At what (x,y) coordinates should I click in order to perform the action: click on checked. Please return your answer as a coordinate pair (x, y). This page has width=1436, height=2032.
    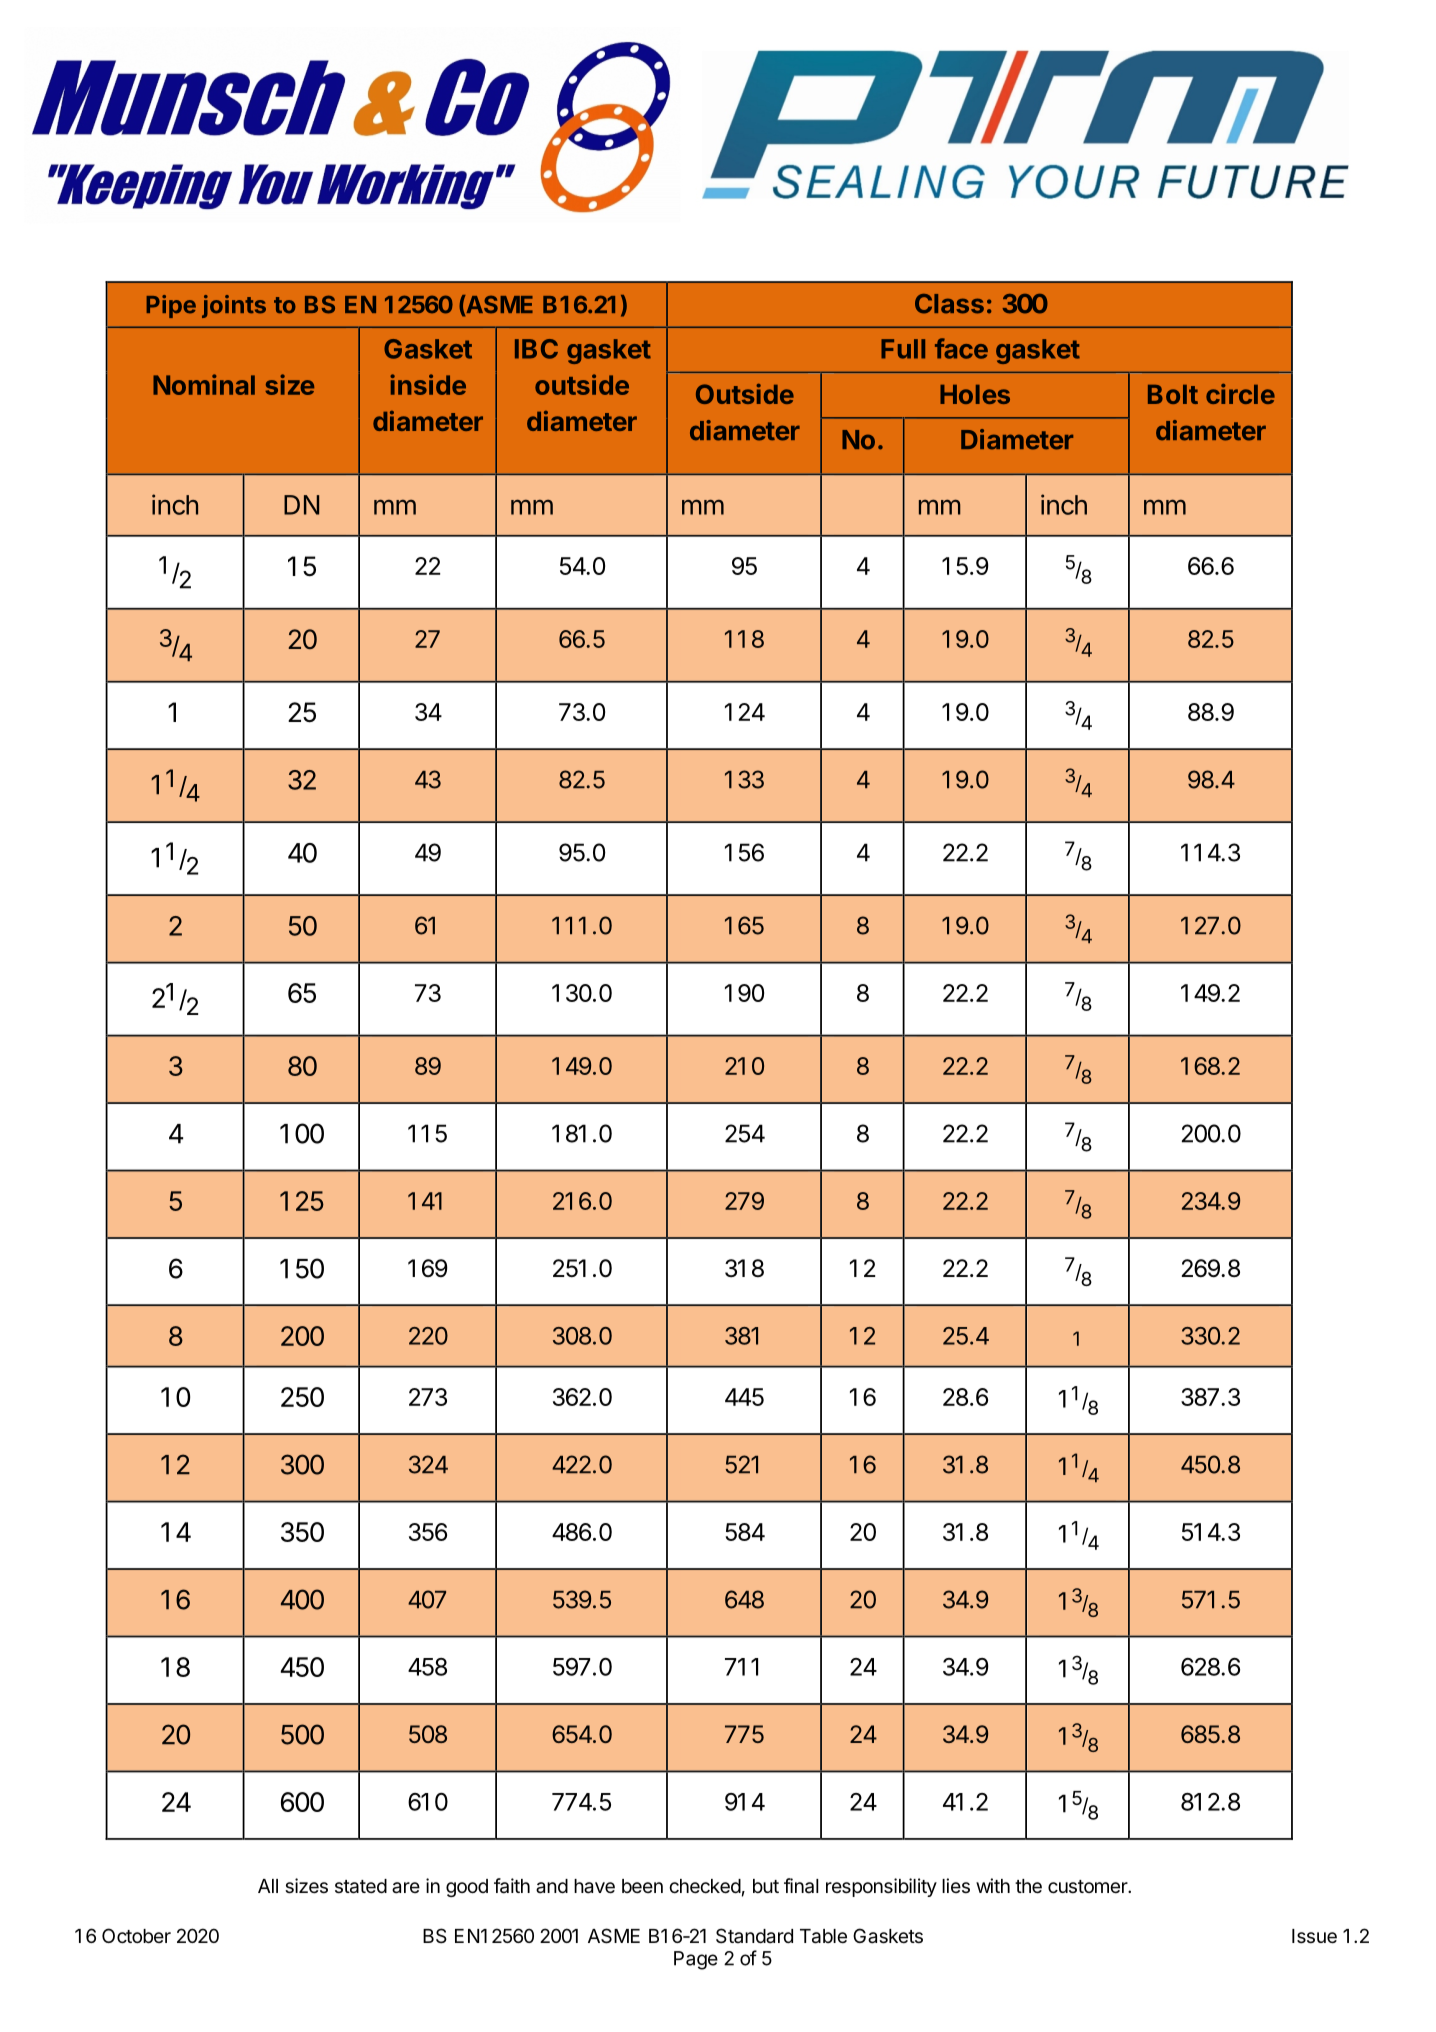
    Looking at the image, I should click on (705, 1886).
